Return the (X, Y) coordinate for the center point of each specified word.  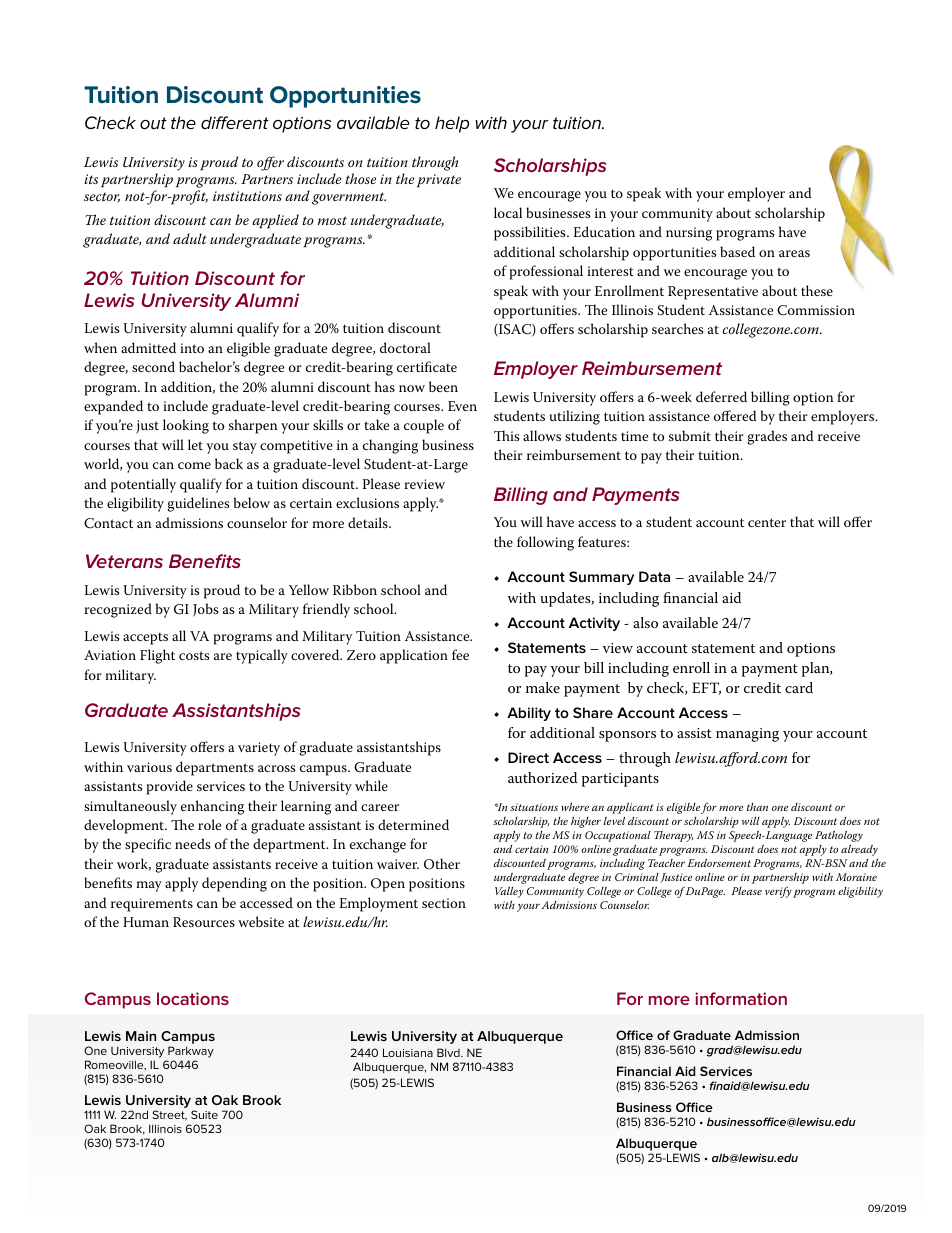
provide (169, 787)
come (194, 465)
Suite (204, 1114)
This (506, 435)
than (757, 807)
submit (690, 435)
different (235, 122)
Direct (528, 757)
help (452, 124)
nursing (689, 234)
